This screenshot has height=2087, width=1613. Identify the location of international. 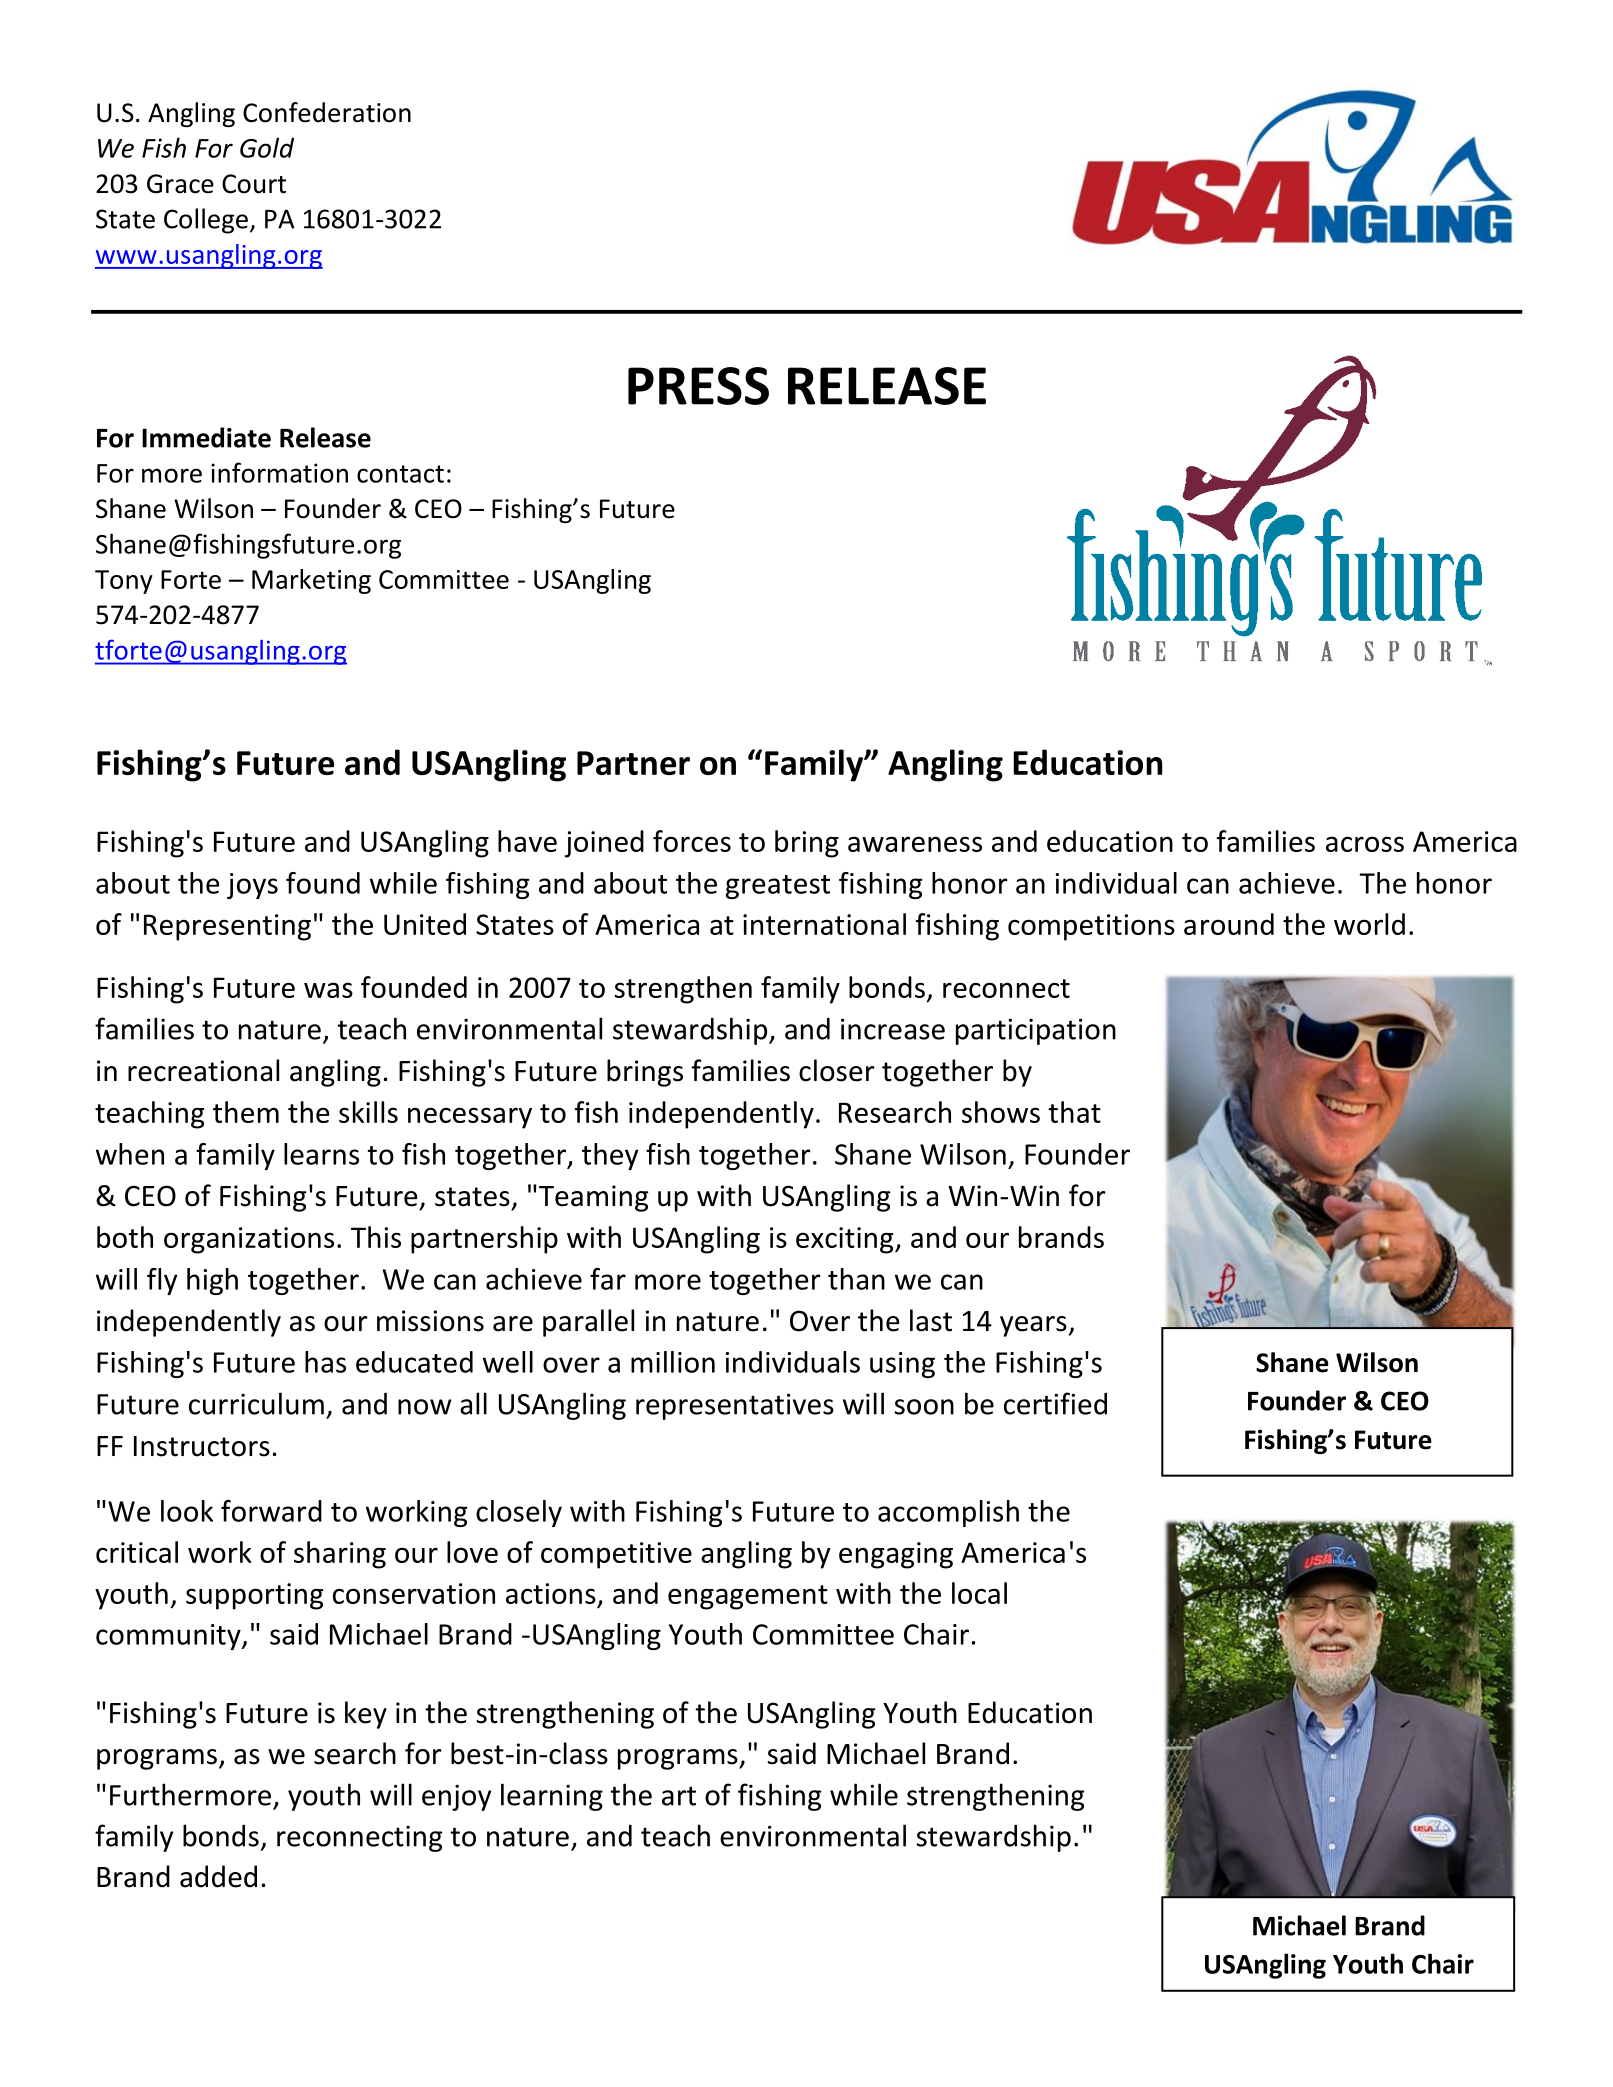
(824, 924).
